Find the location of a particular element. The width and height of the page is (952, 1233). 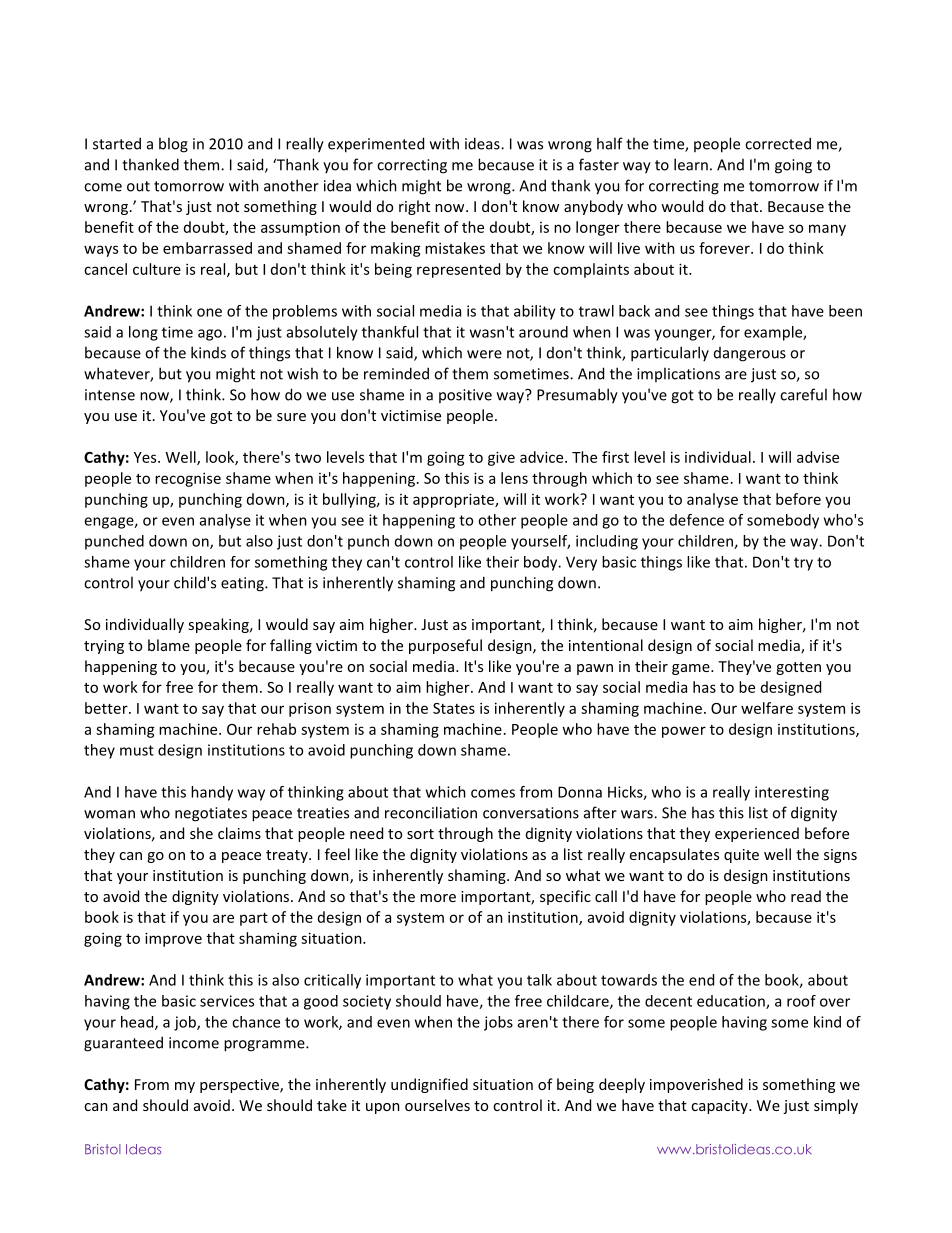

perspective is located at coordinates (240, 1086).
